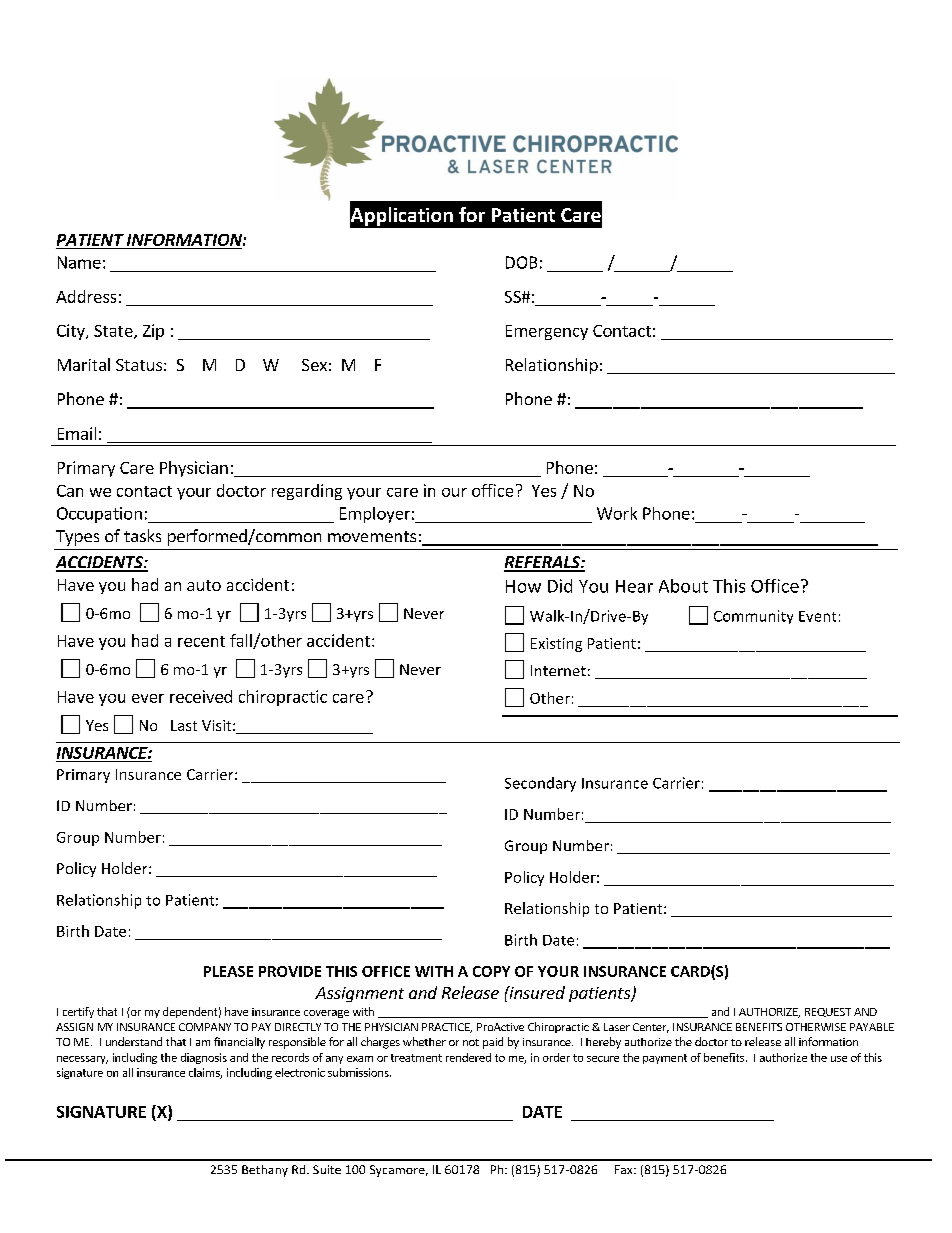 This document has width=952, height=1233. I want to click on Fax, so click(625, 1169).
